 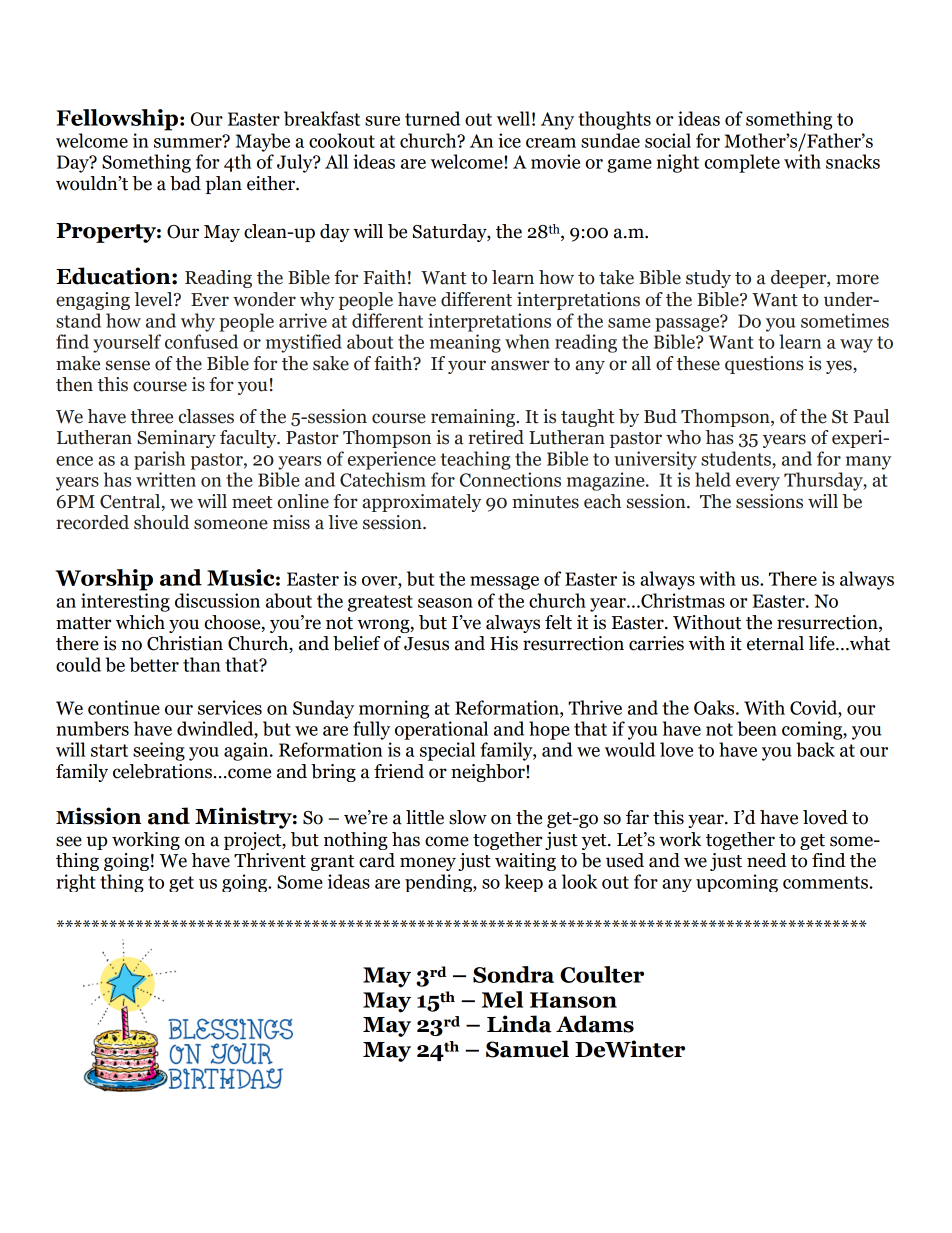 What do you see at coordinates (432, 118) in the page?
I see `turned` at bounding box center [432, 118].
